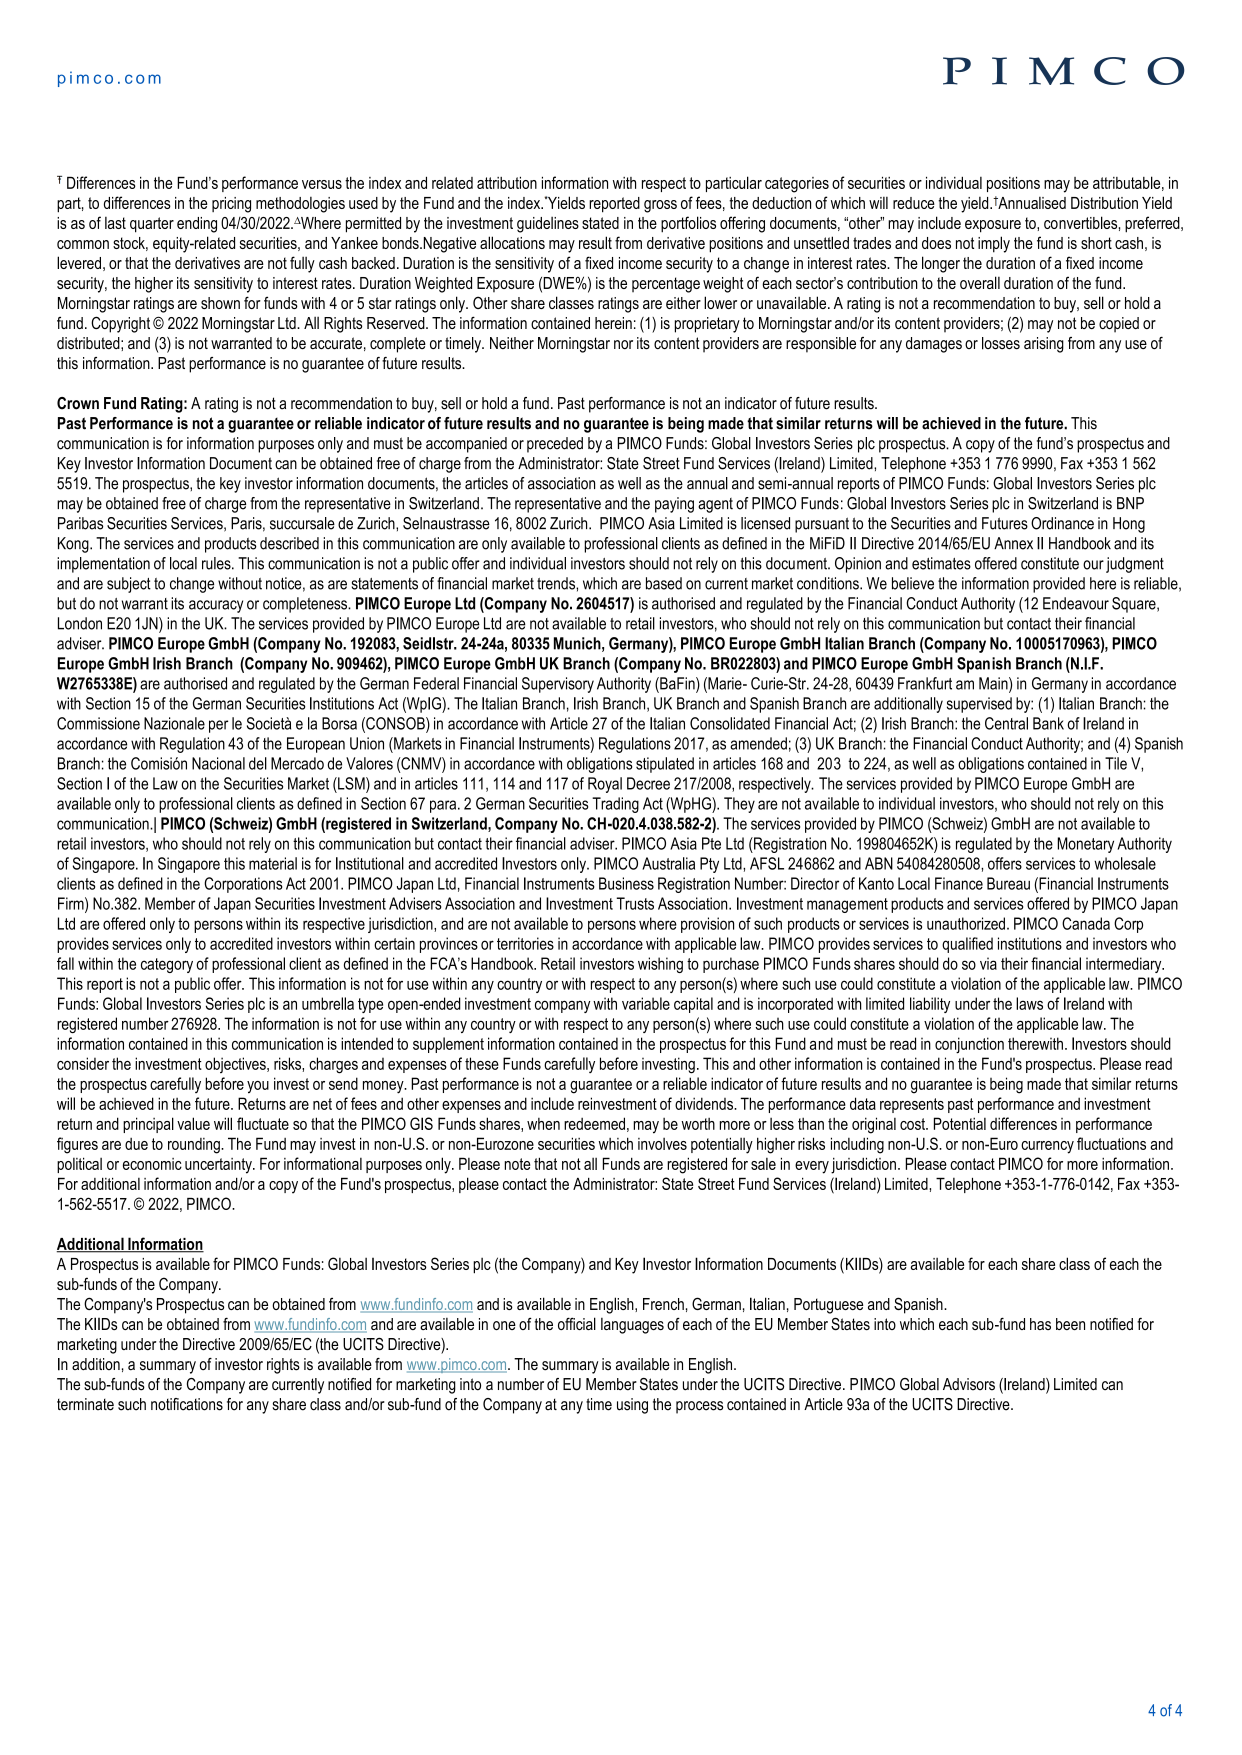 The width and height of the document is (1242, 1755). What do you see at coordinates (994, 244) in the document?
I see `imply` at bounding box center [994, 244].
